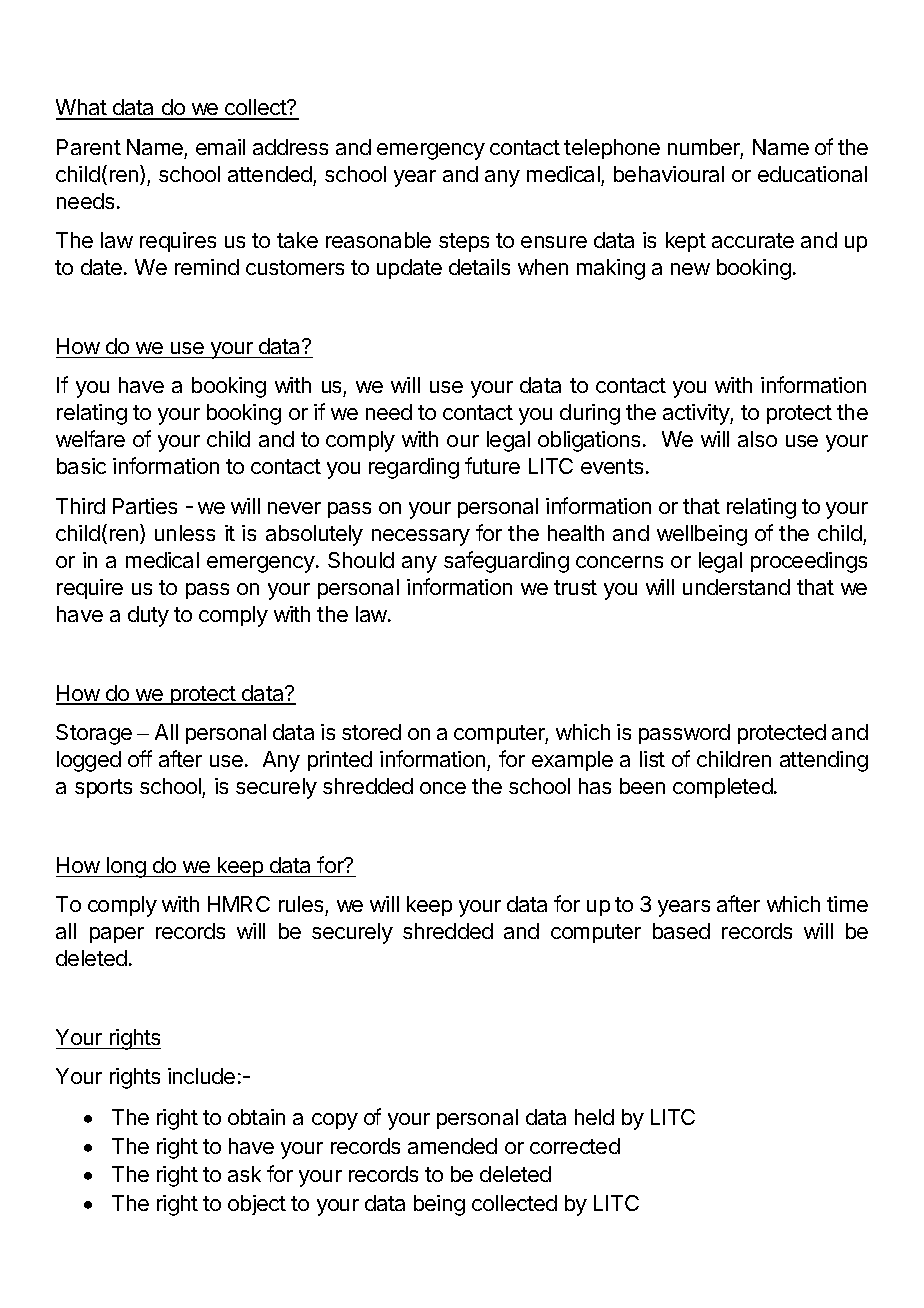 The image size is (924, 1308). What do you see at coordinates (464, 242) in the screenshot?
I see `steps` at bounding box center [464, 242].
